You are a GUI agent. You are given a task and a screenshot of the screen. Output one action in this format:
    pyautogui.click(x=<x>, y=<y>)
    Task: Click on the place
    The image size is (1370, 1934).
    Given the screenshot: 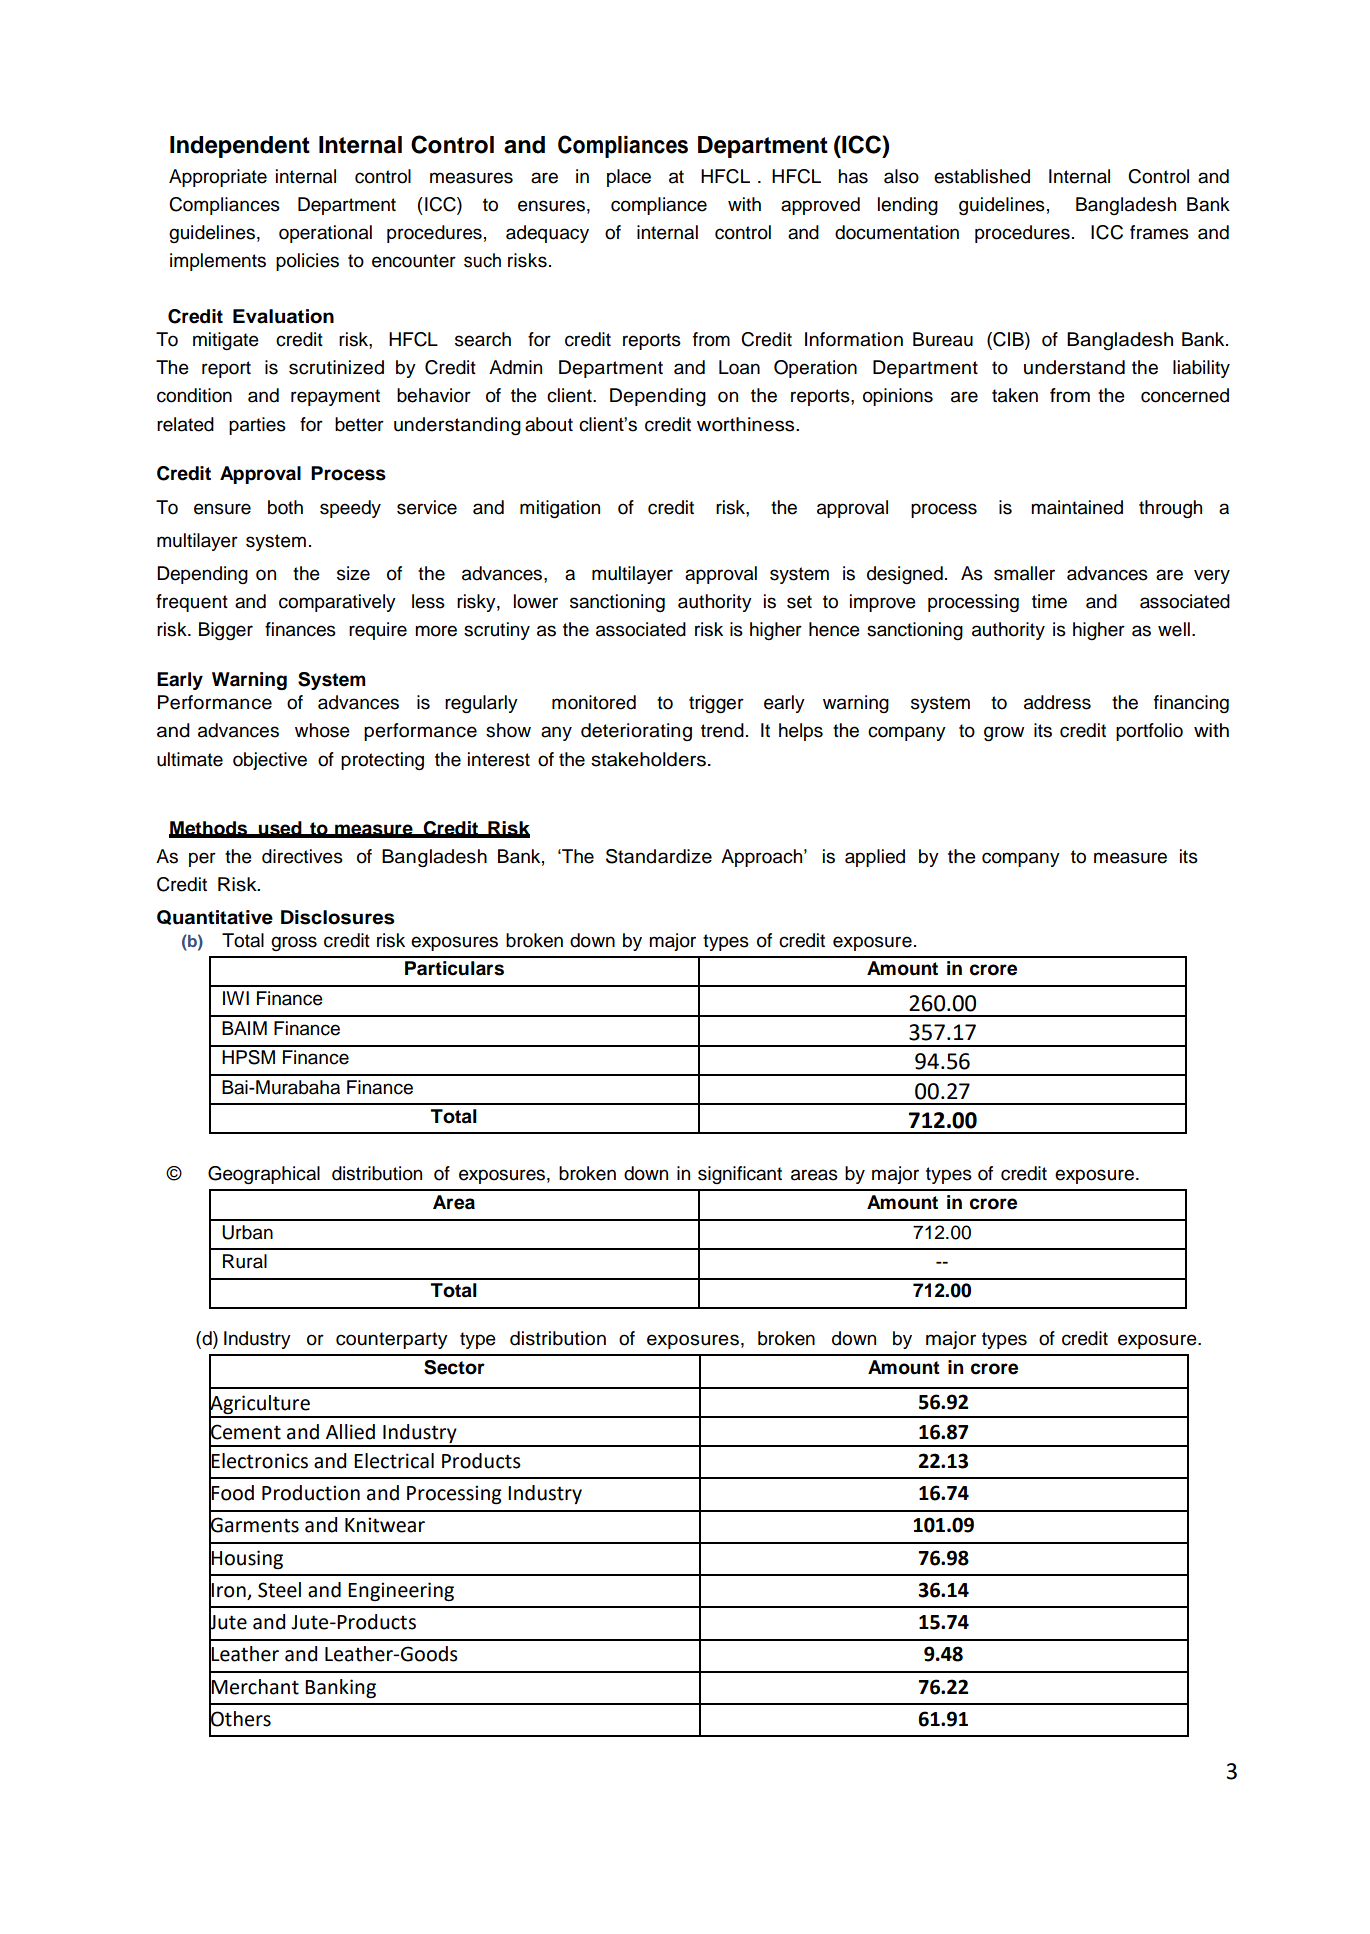 What is the action you would take?
    pyautogui.click(x=629, y=178)
